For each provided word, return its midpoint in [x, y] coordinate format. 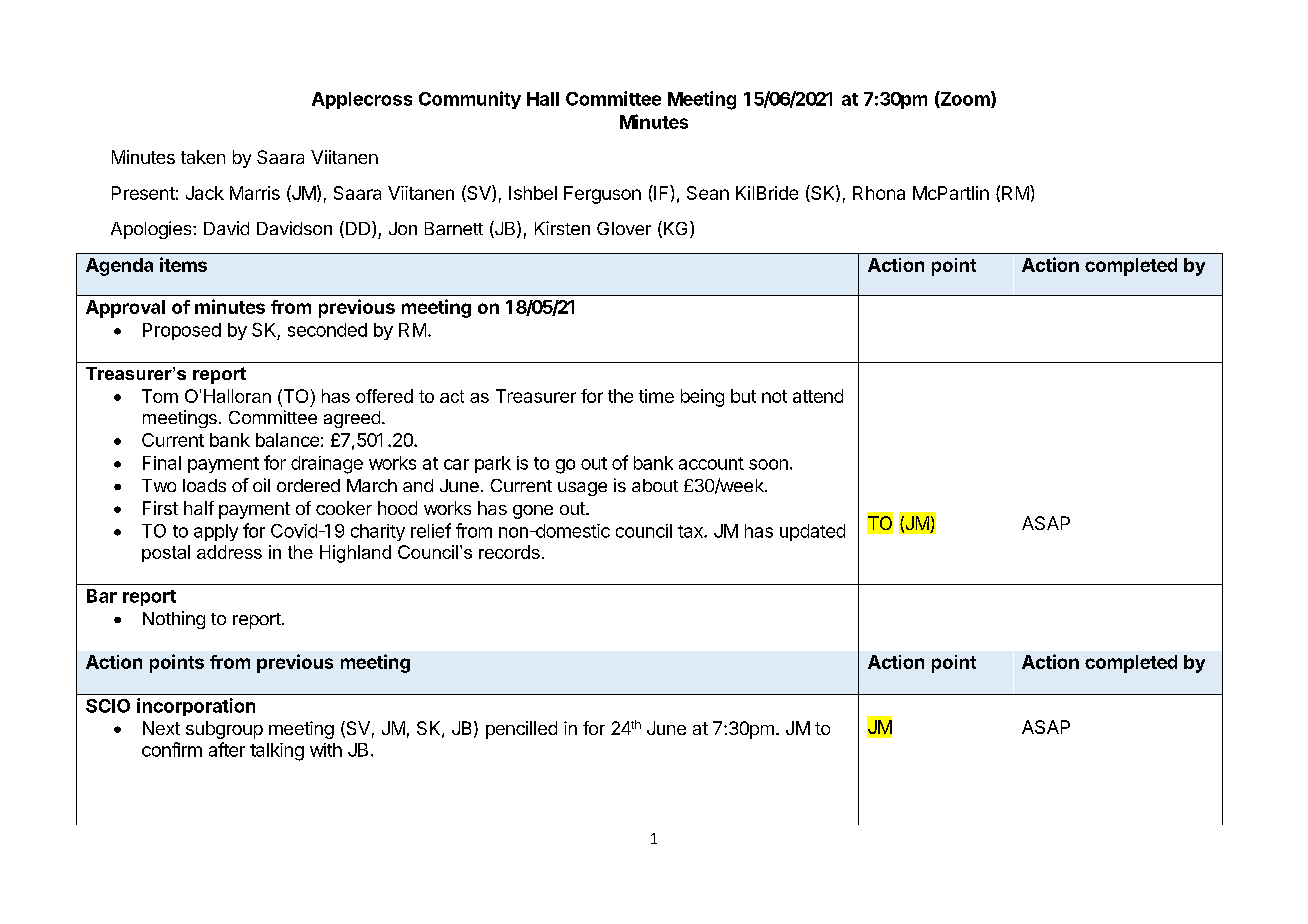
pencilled [521, 730]
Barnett [454, 228]
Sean [708, 193]
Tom [160, 396]
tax [691, 531]
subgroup [224, 730]
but [743, 396]
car [456, 464]
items [183, 264]
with [326, 750]
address [229, 552]
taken [203, 157]
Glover [624, 228]
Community [470, 100]
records [509, 552]
